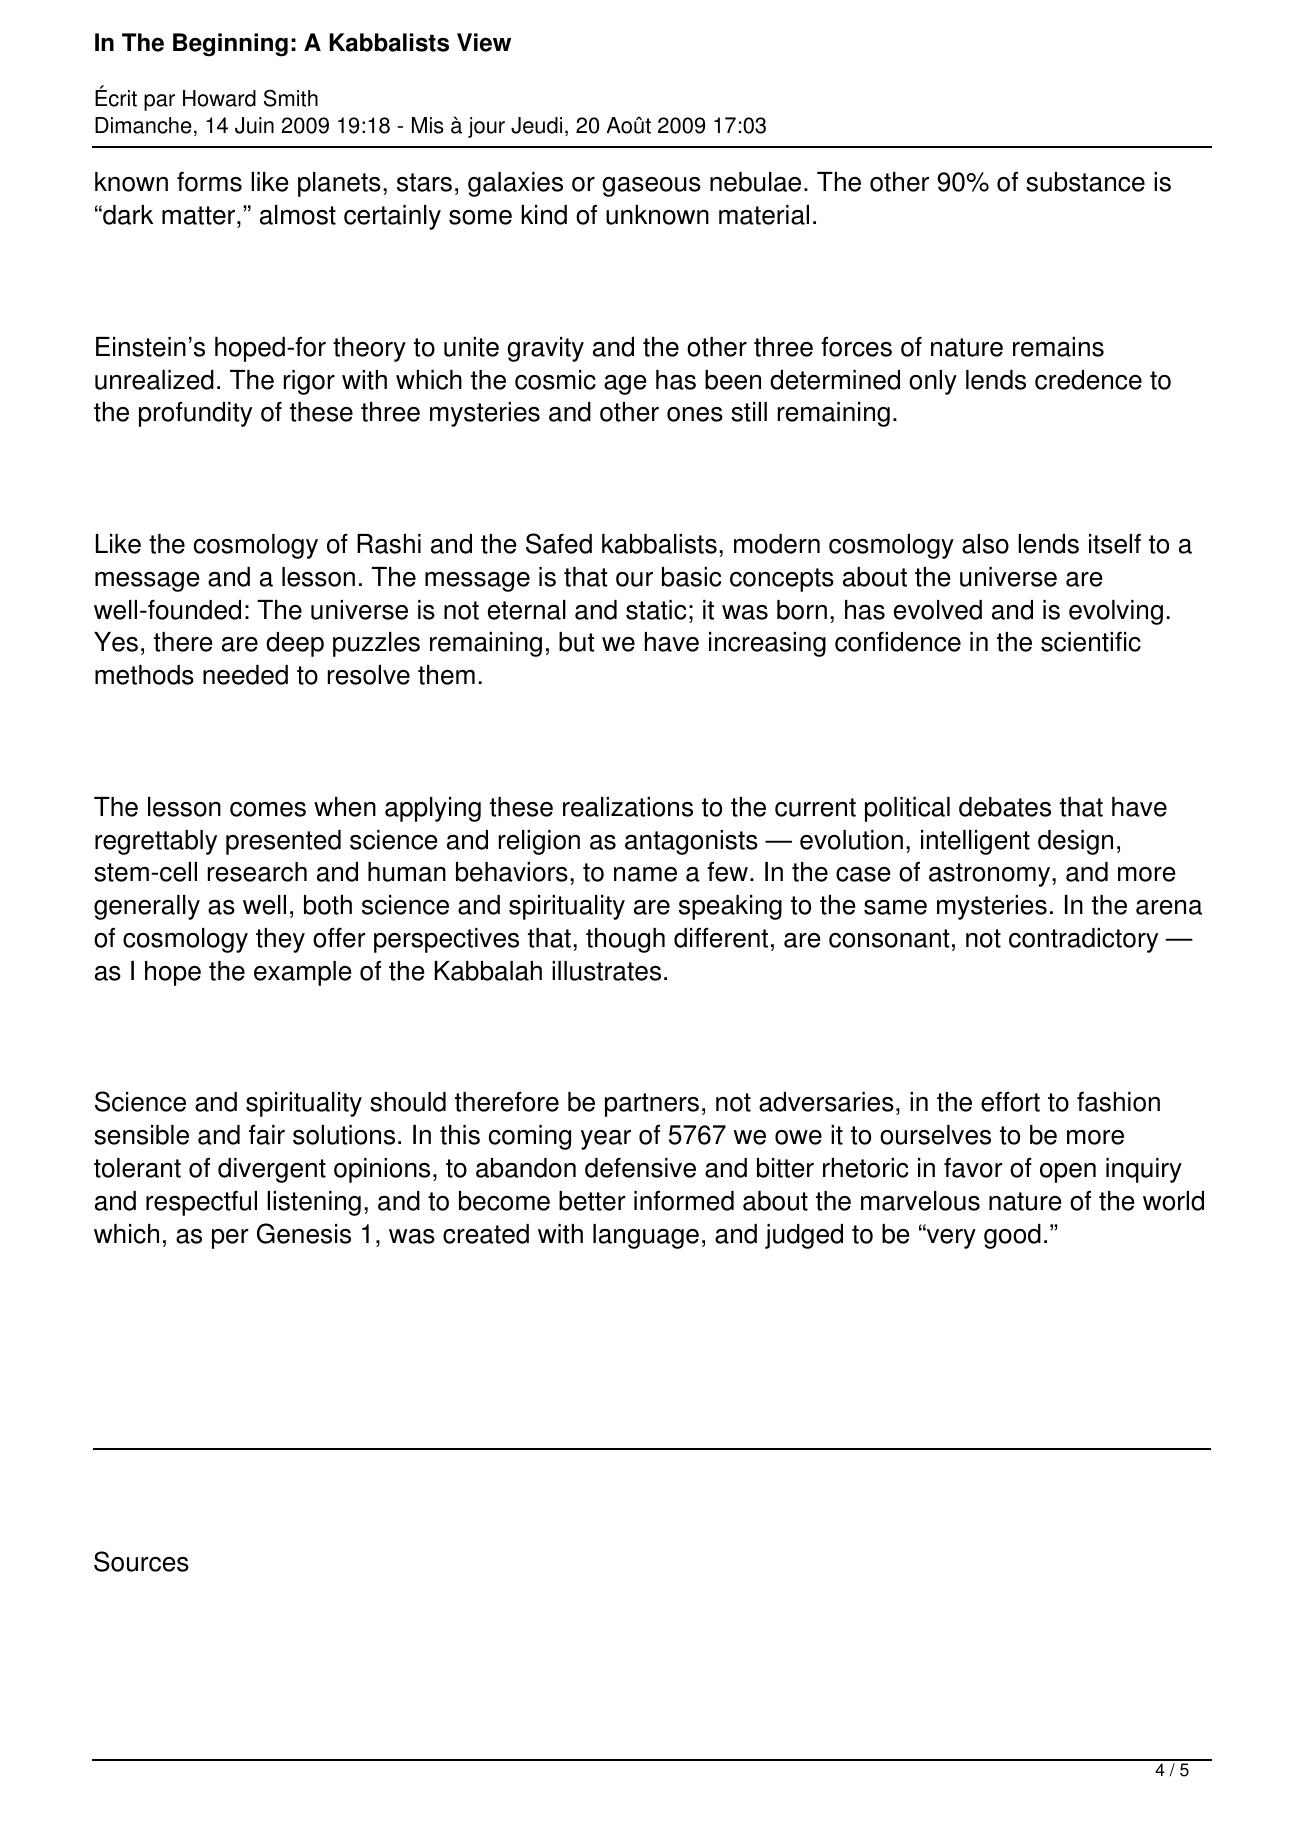  Describe the element at coordinates (141, 1561) in the screenshot. I see `Sources` at that location.
